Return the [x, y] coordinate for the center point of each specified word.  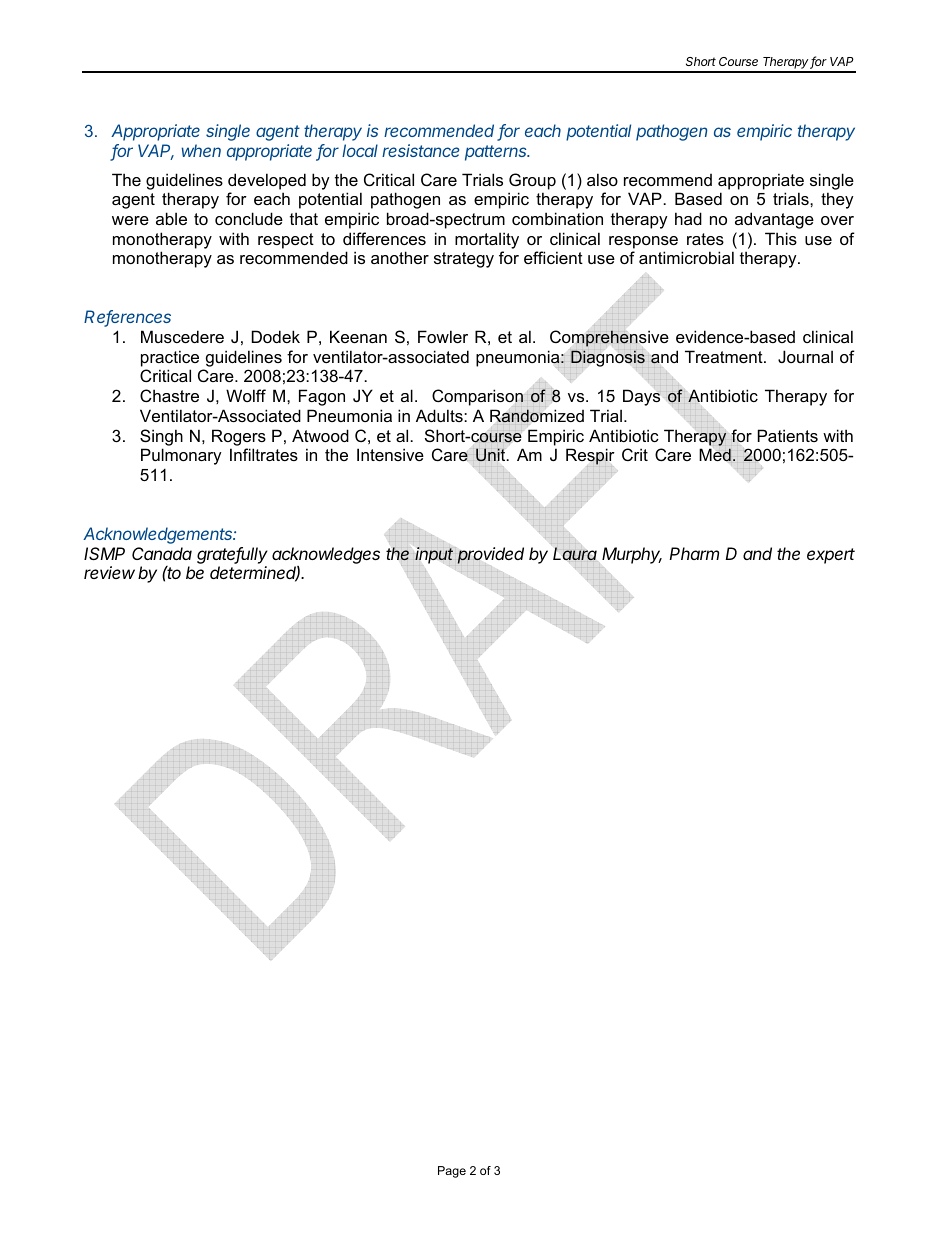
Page [452, 1172]
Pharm [694, 553]
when [201, 150]
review [109, 572]
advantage [774, 220]
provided [490, 556]
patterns [497, 153]
